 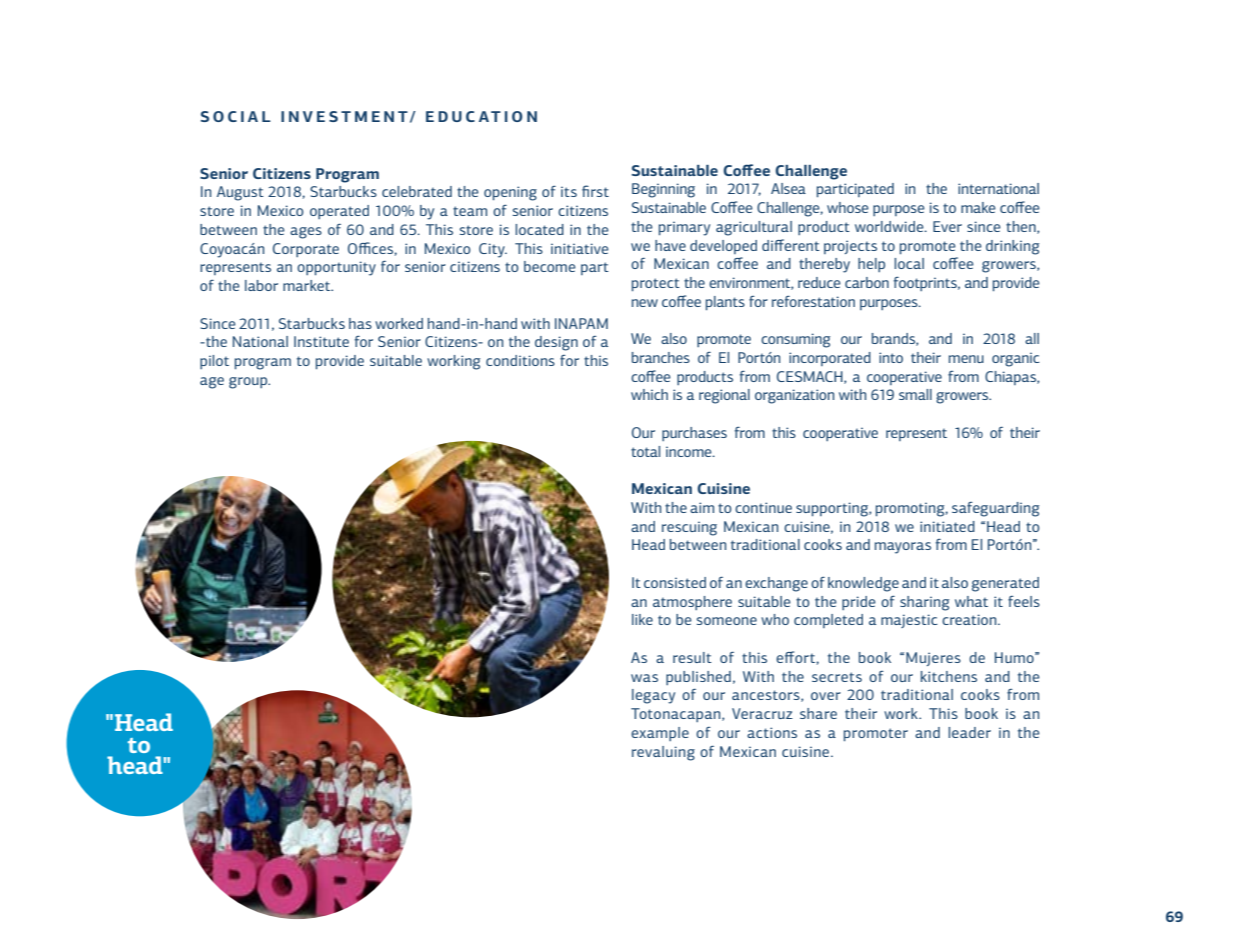 I want to click on market, so click(x=308, y=285).
